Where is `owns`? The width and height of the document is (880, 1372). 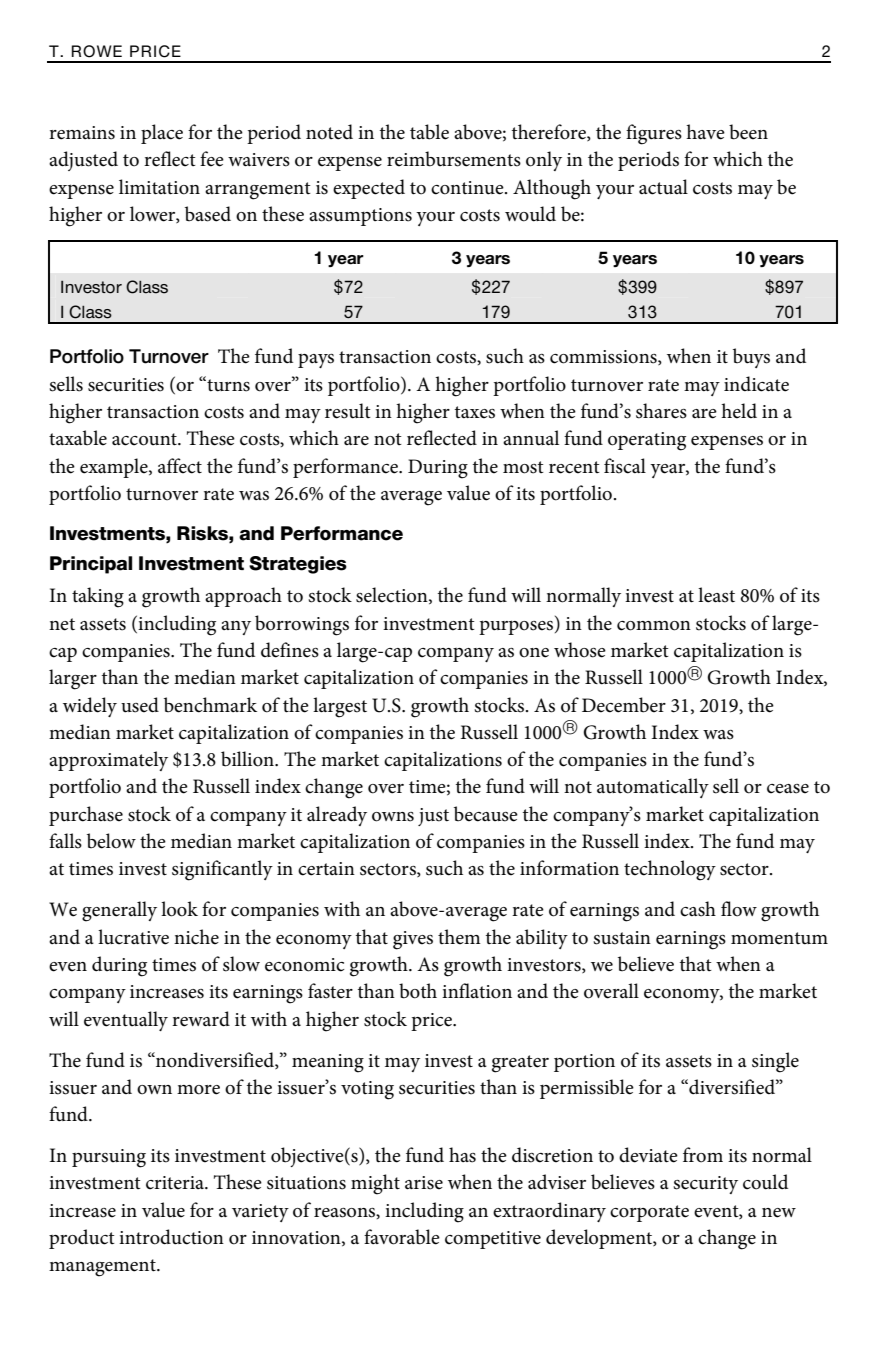 owns is located at coordinates (393, 817).
